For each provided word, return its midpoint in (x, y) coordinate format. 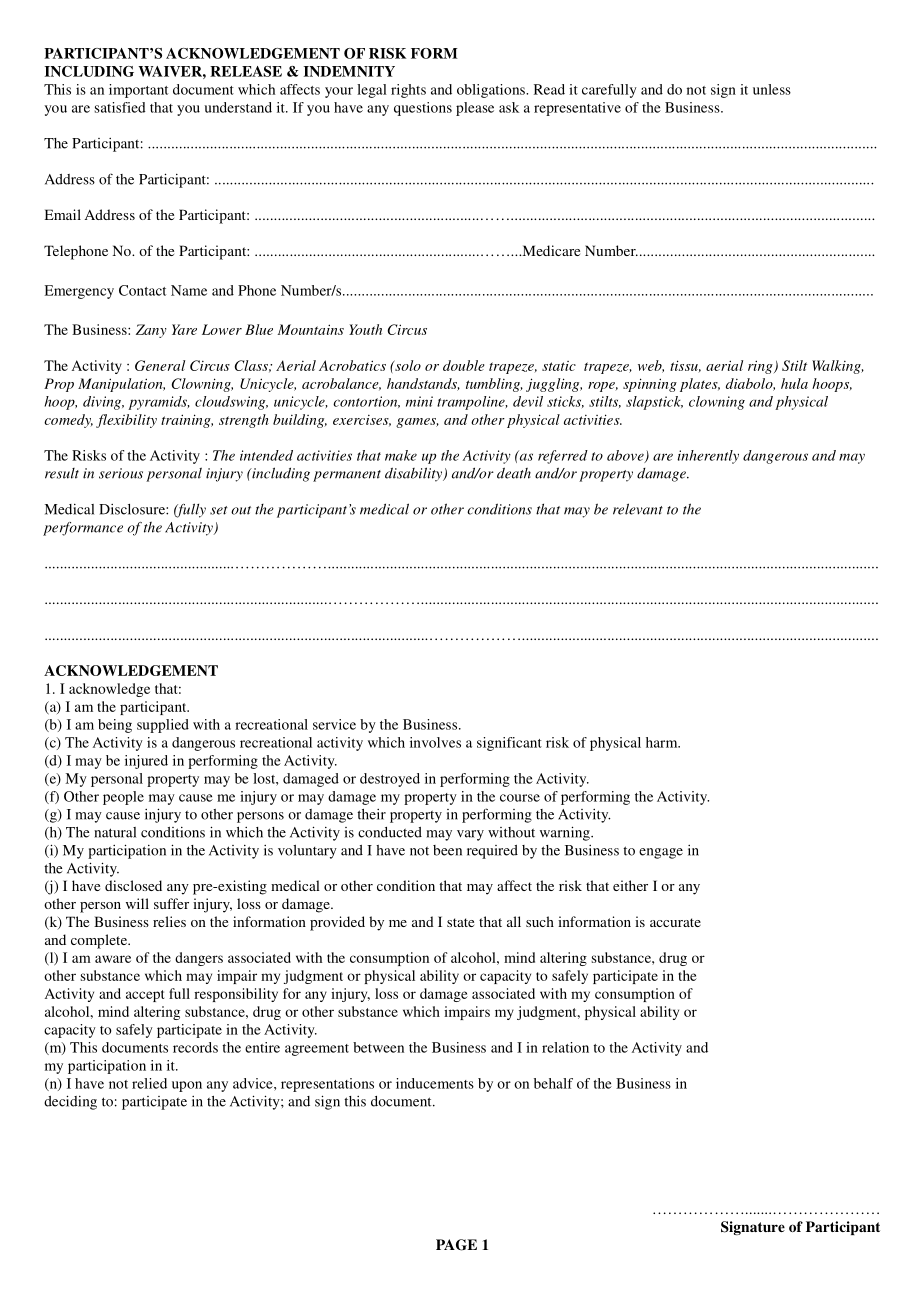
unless (772, 89)
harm (663, 742)
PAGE (456, 1245)
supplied (163, 726)
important (138, 91)
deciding (70, 1102)
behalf (553, 1083)
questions (423, 109)
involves (435, 742)
